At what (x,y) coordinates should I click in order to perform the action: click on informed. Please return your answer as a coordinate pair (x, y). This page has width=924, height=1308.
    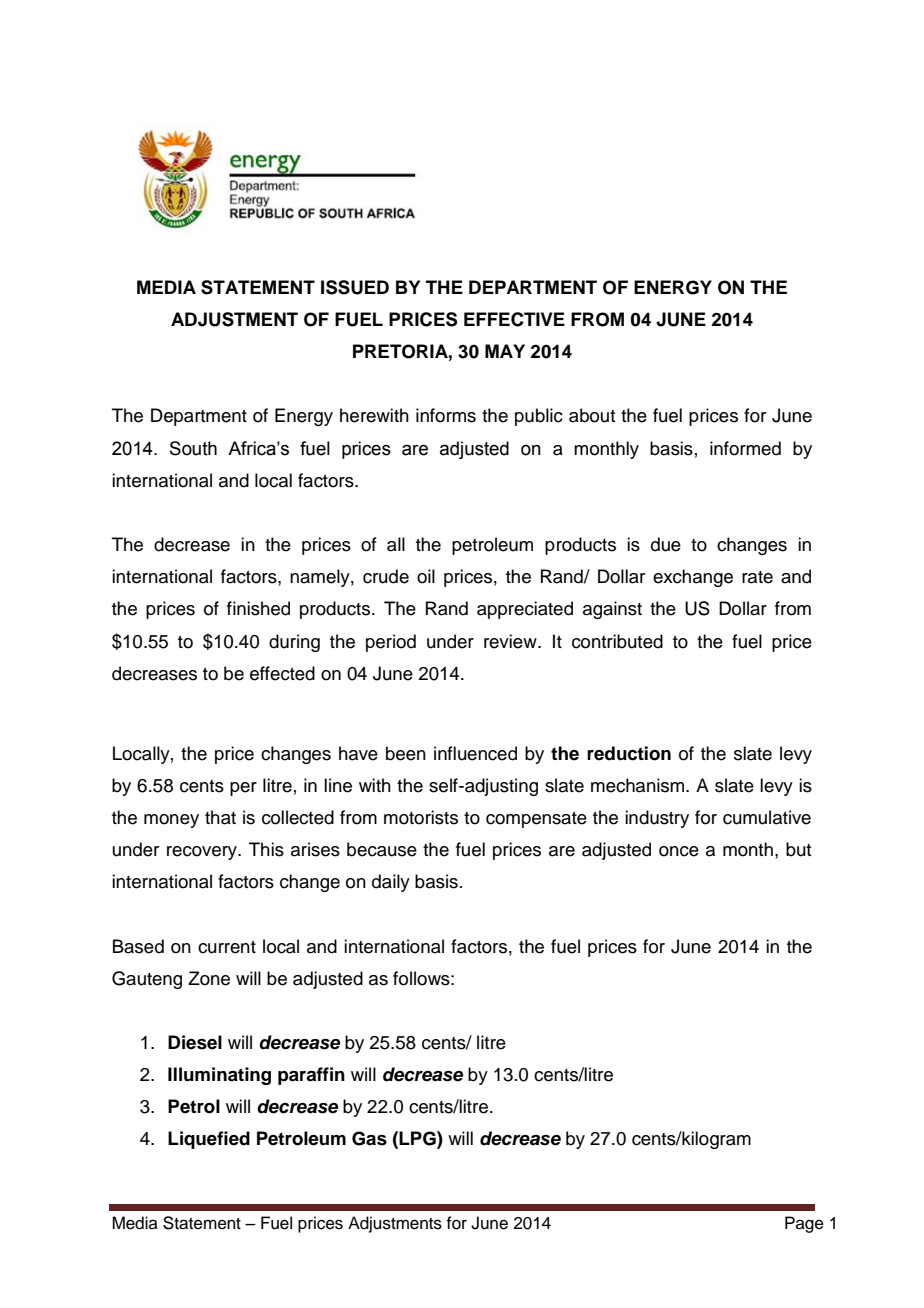
    Looking at the image, I should click on (745, 448).
